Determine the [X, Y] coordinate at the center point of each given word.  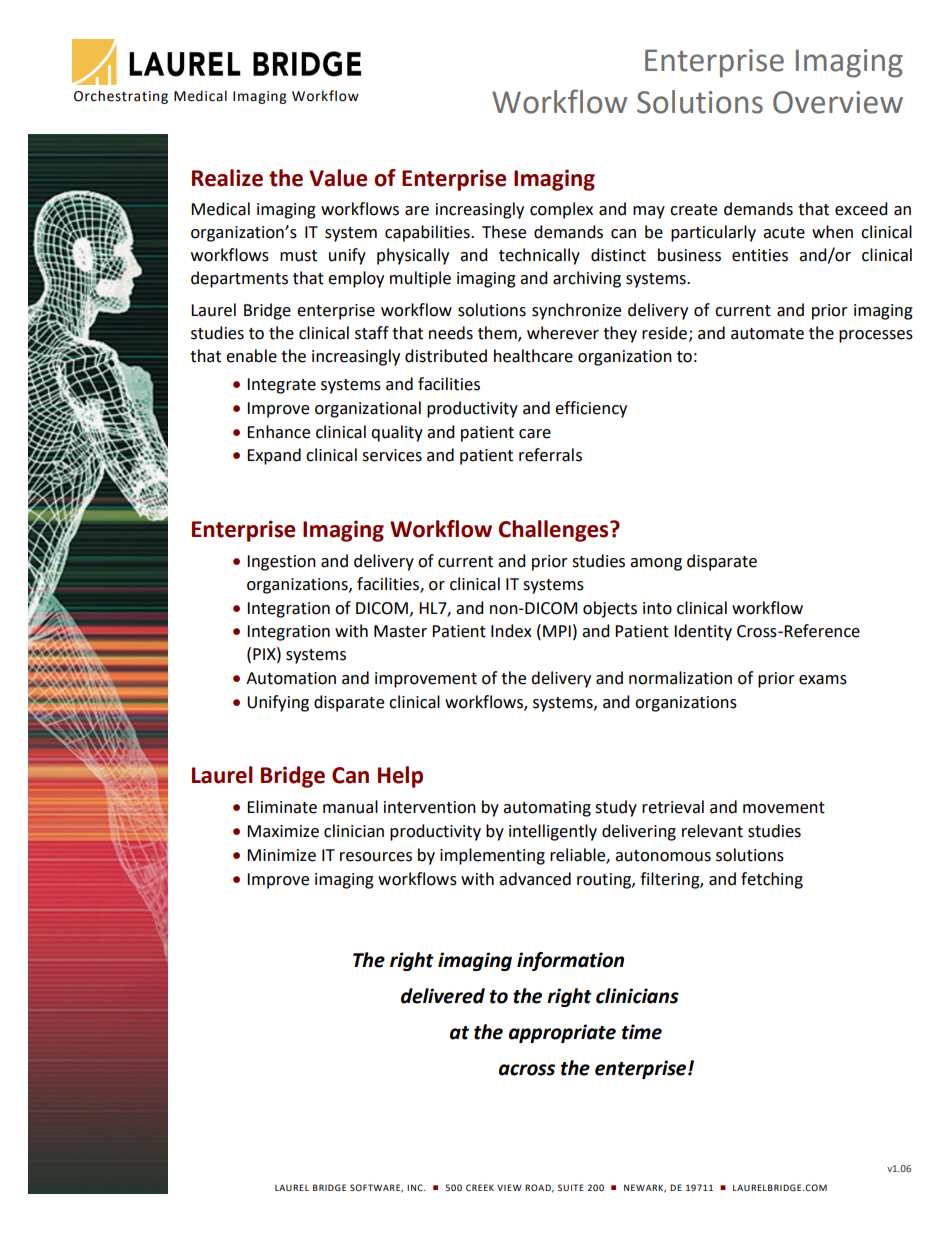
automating [547, 809]
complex [561, 210]
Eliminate [282, 807]
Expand [274, 456]
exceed [861, 209]
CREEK [480, 1187]
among [656, 564]
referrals [550, 455]
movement [784, 808]
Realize [227, 178]
